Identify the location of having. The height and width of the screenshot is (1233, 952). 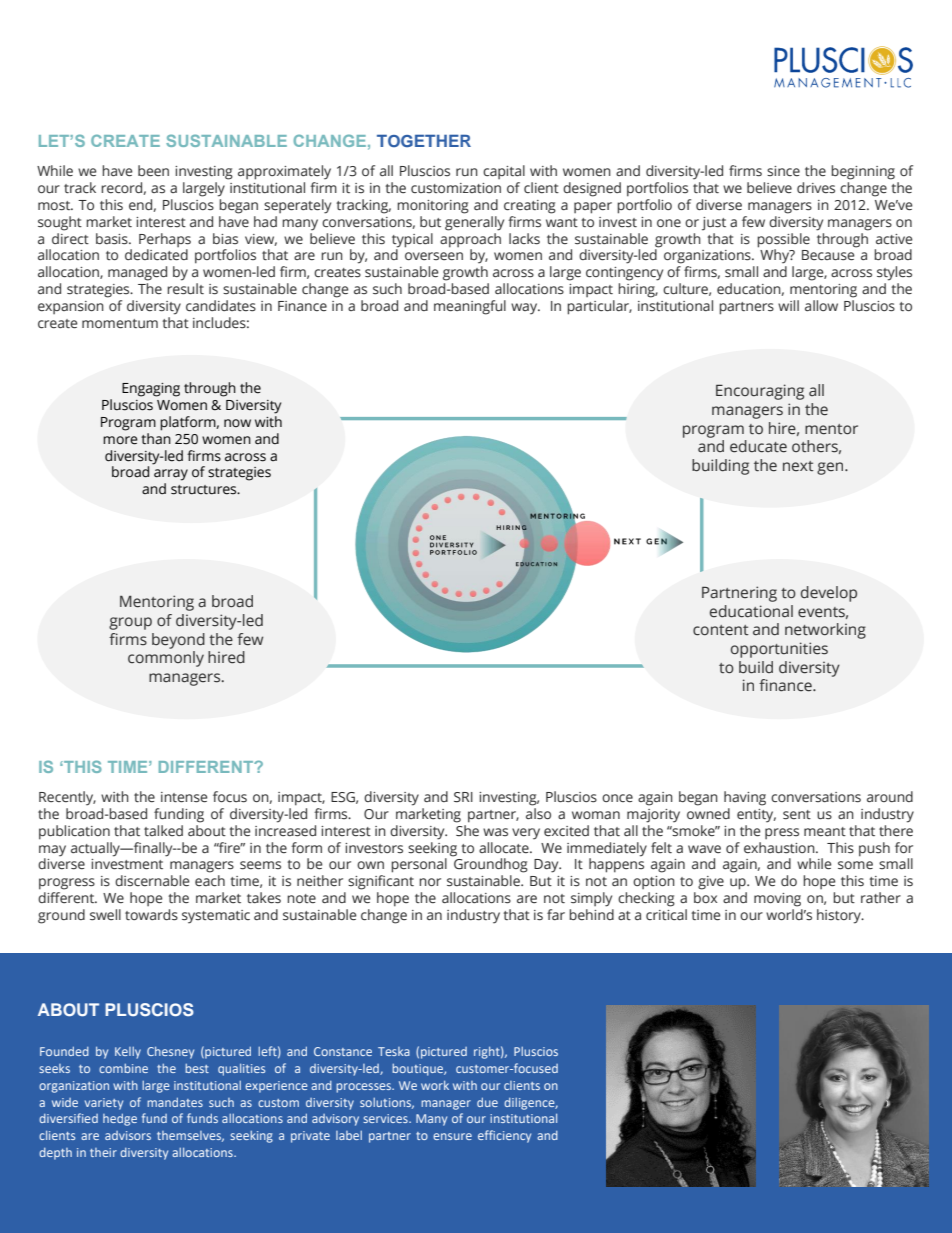
(745, 798).
